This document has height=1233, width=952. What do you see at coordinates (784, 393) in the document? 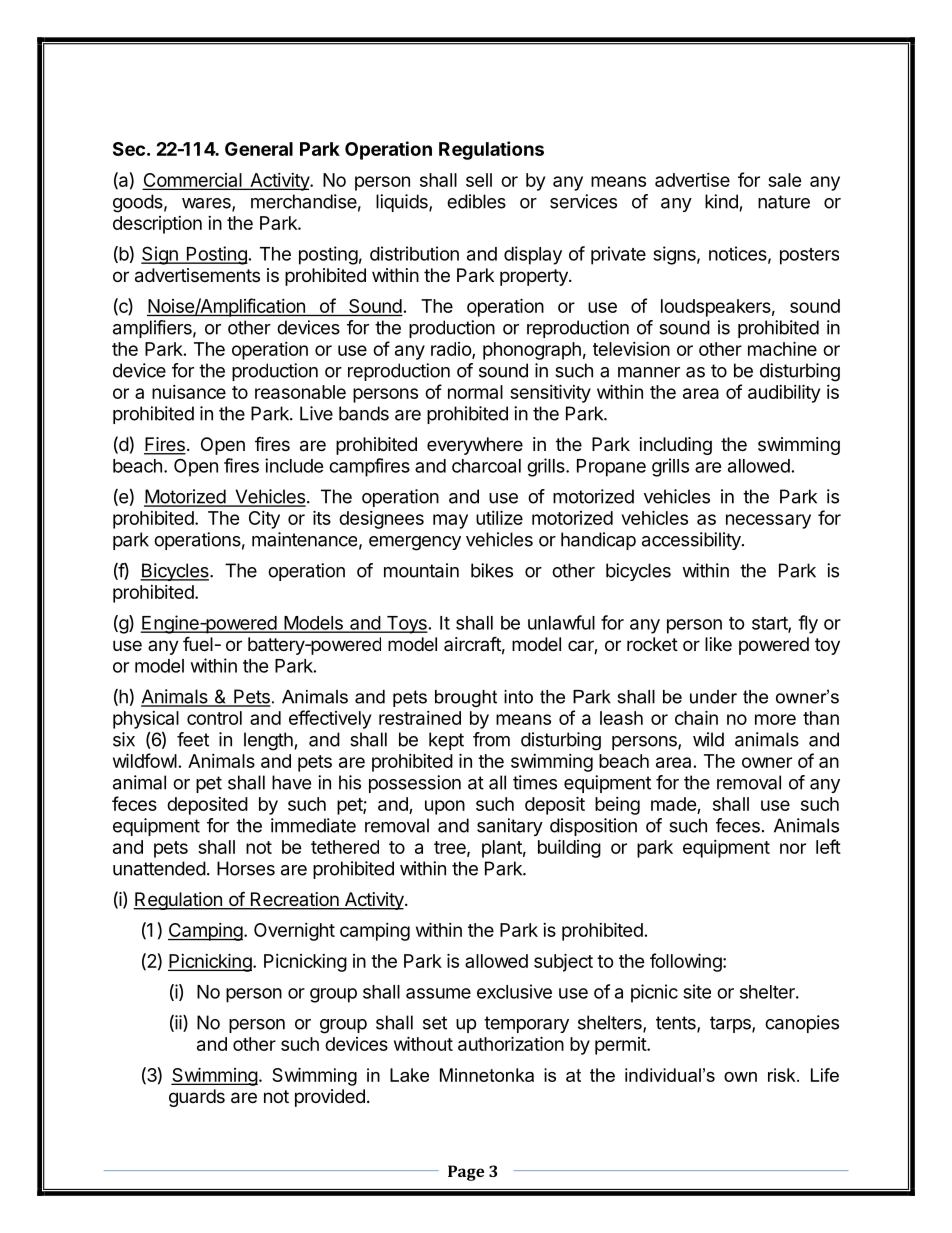
I see `audibility` at bounding box center [784, 393].
